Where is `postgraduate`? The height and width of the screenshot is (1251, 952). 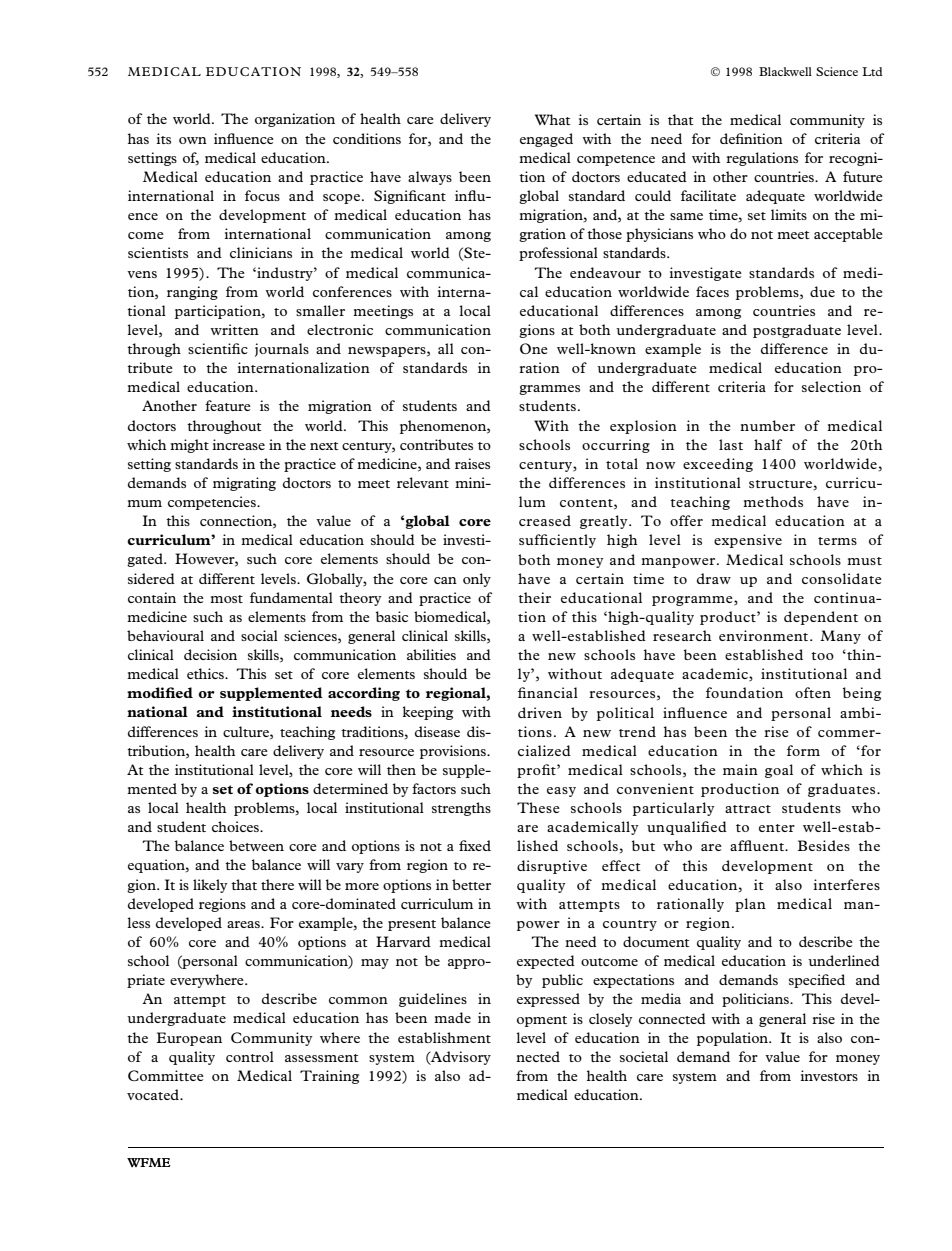 postgraduate is located at coordinates (797, 331).
